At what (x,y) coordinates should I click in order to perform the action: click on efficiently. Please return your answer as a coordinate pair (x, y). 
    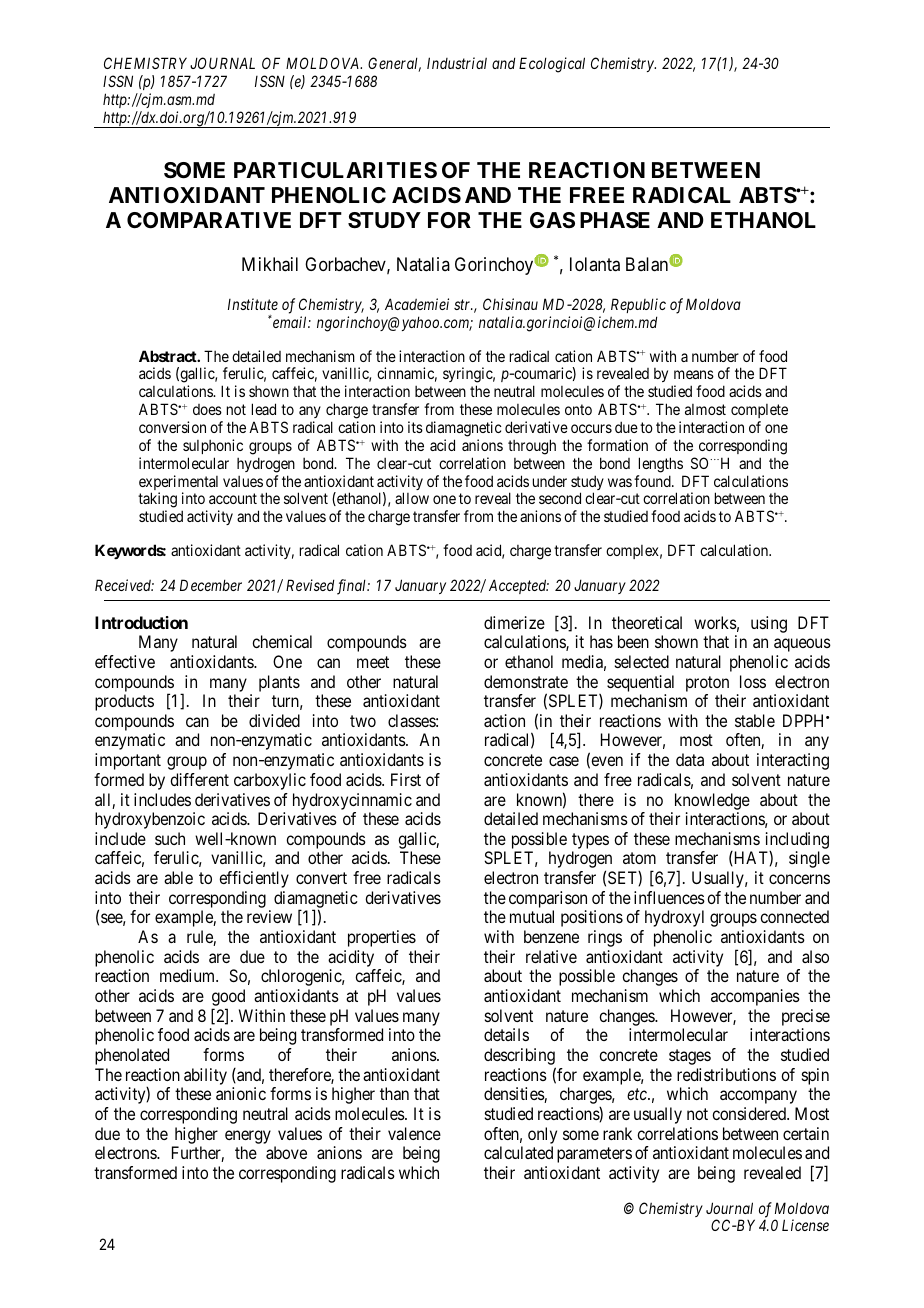
    Looking at the image, I should click on (254, 879).
